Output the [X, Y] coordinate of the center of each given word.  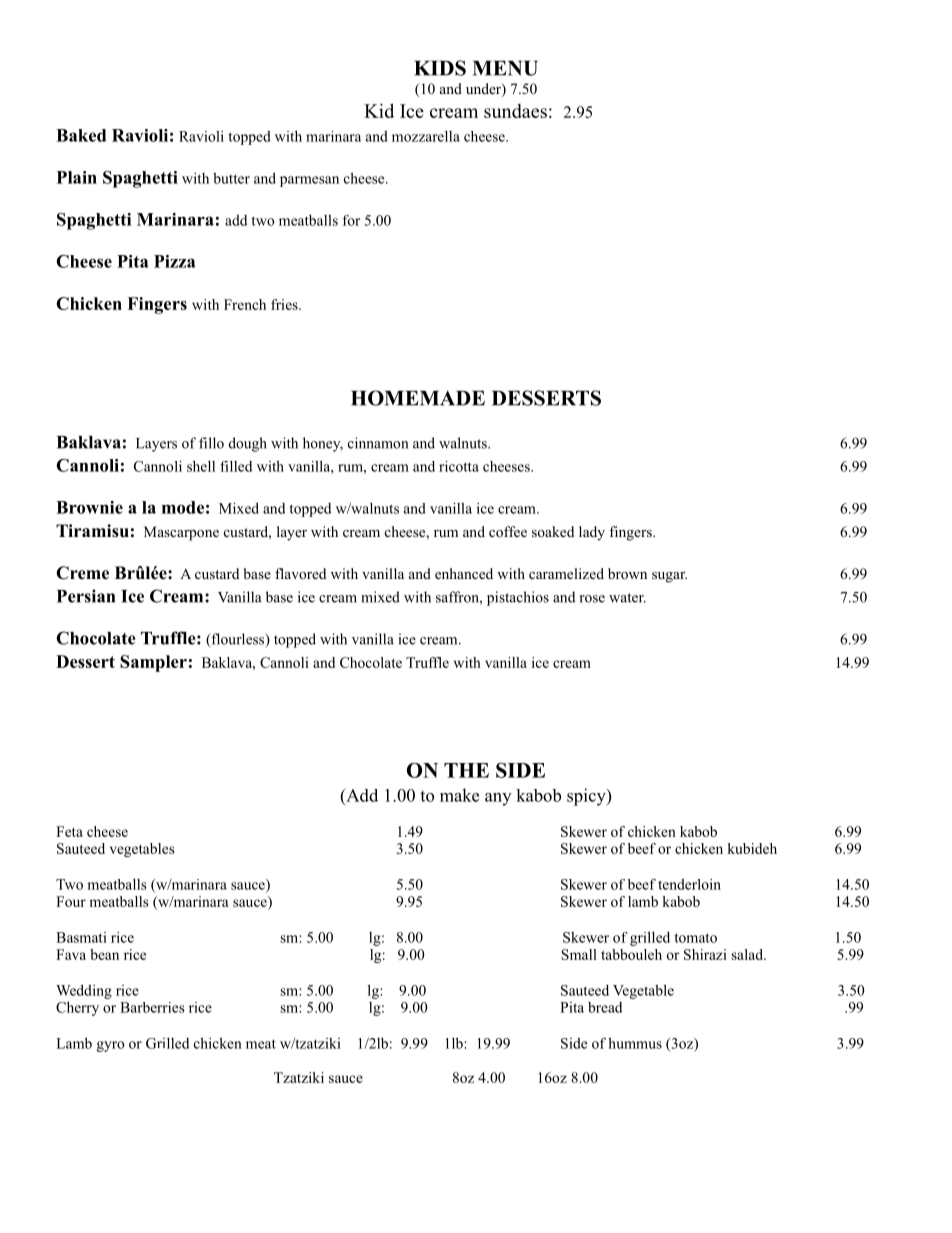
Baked [81, 135]
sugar [669, 577]
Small [579, 954]
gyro [110, 1046]
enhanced [464, 573]
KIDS [440, 68]
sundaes [515, 111]
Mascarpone [181, 533]
